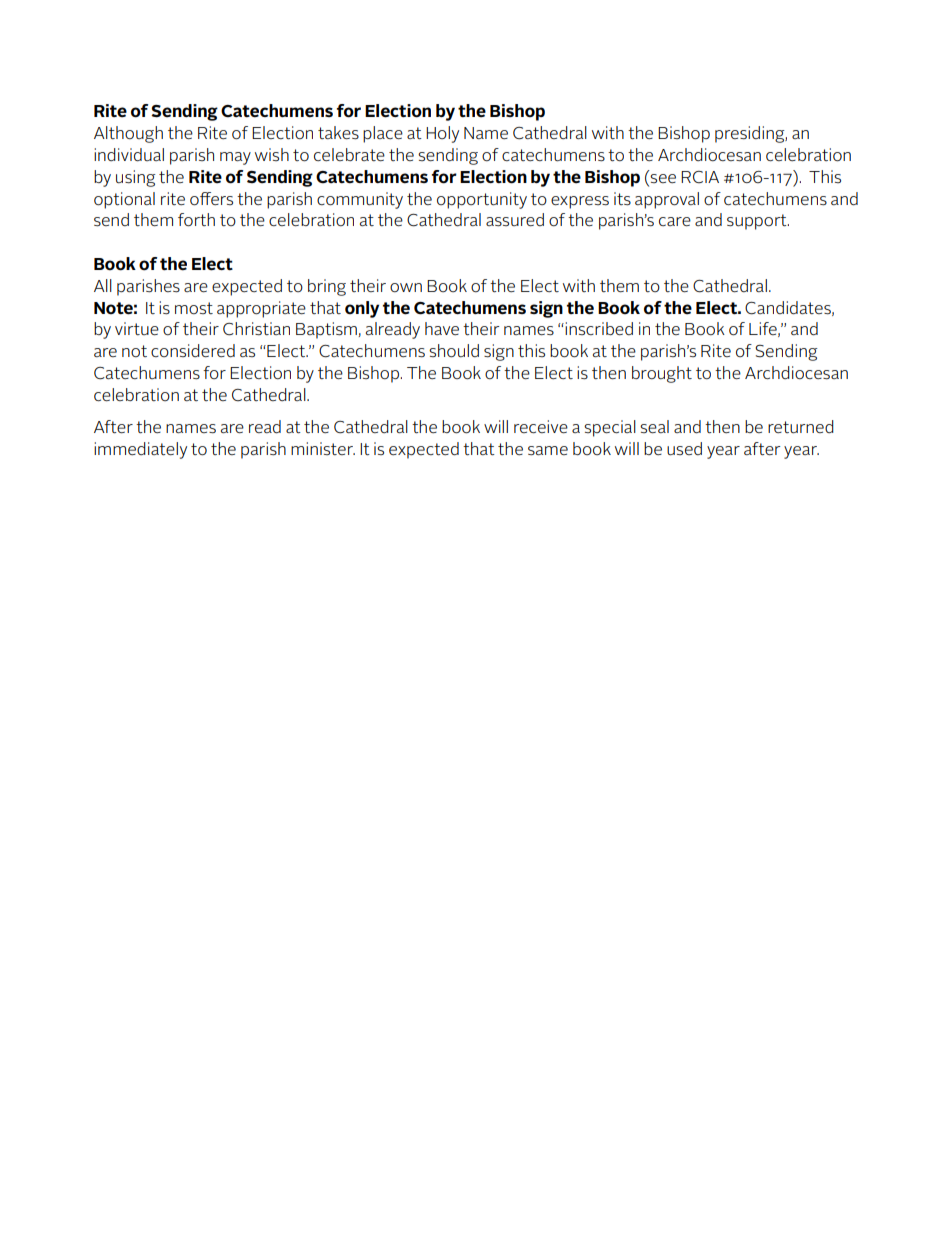 Image resolution: width=952 pixels, height=1233 pixels. I want to click on Although, so click(128, 134).
